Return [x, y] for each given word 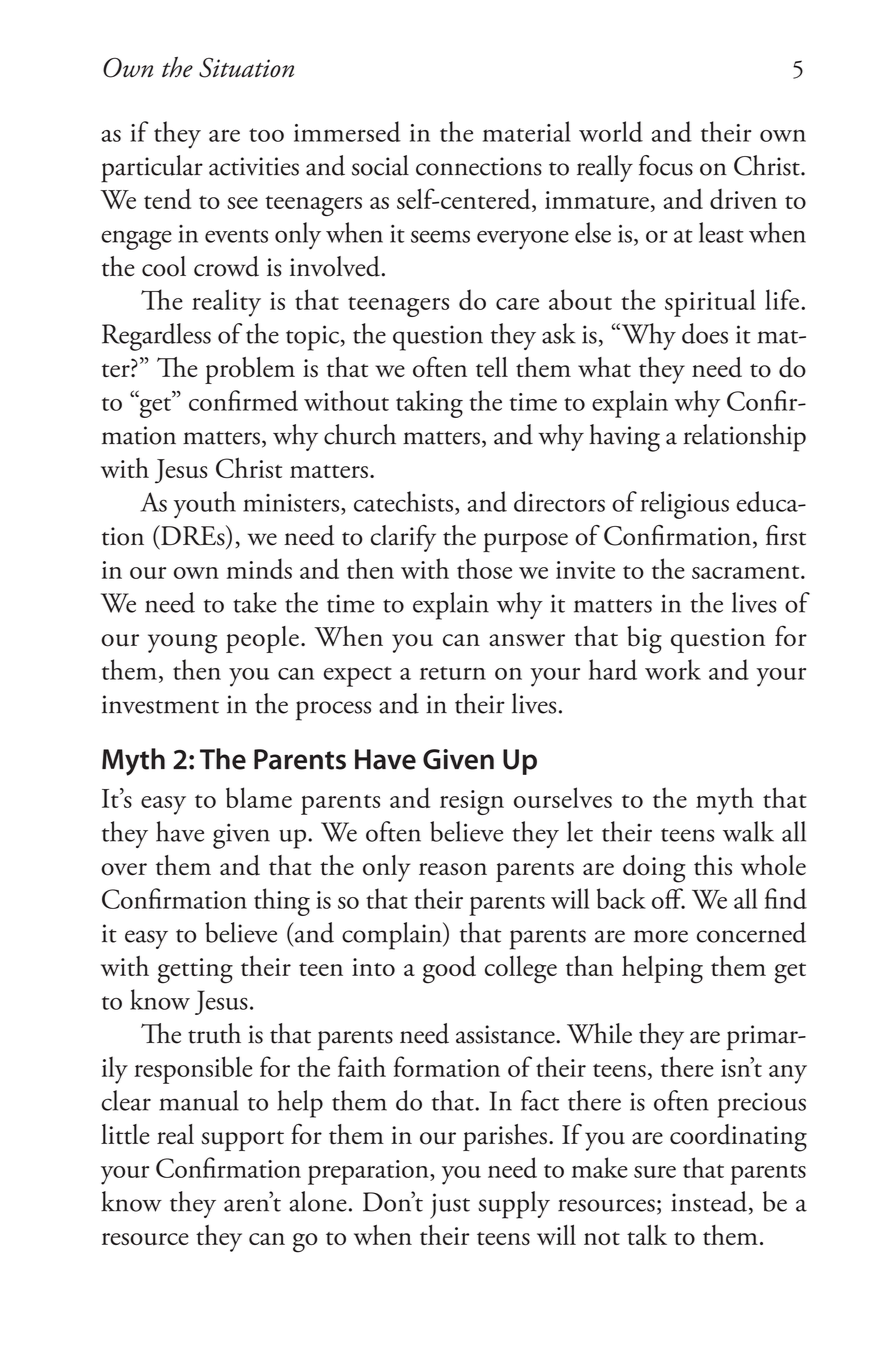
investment [160, 704]
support [242, 1141]
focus [666, 165]
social [380, 165]
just [450, 1206]
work [673, 669]
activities [254, 166]
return [453, 673]
